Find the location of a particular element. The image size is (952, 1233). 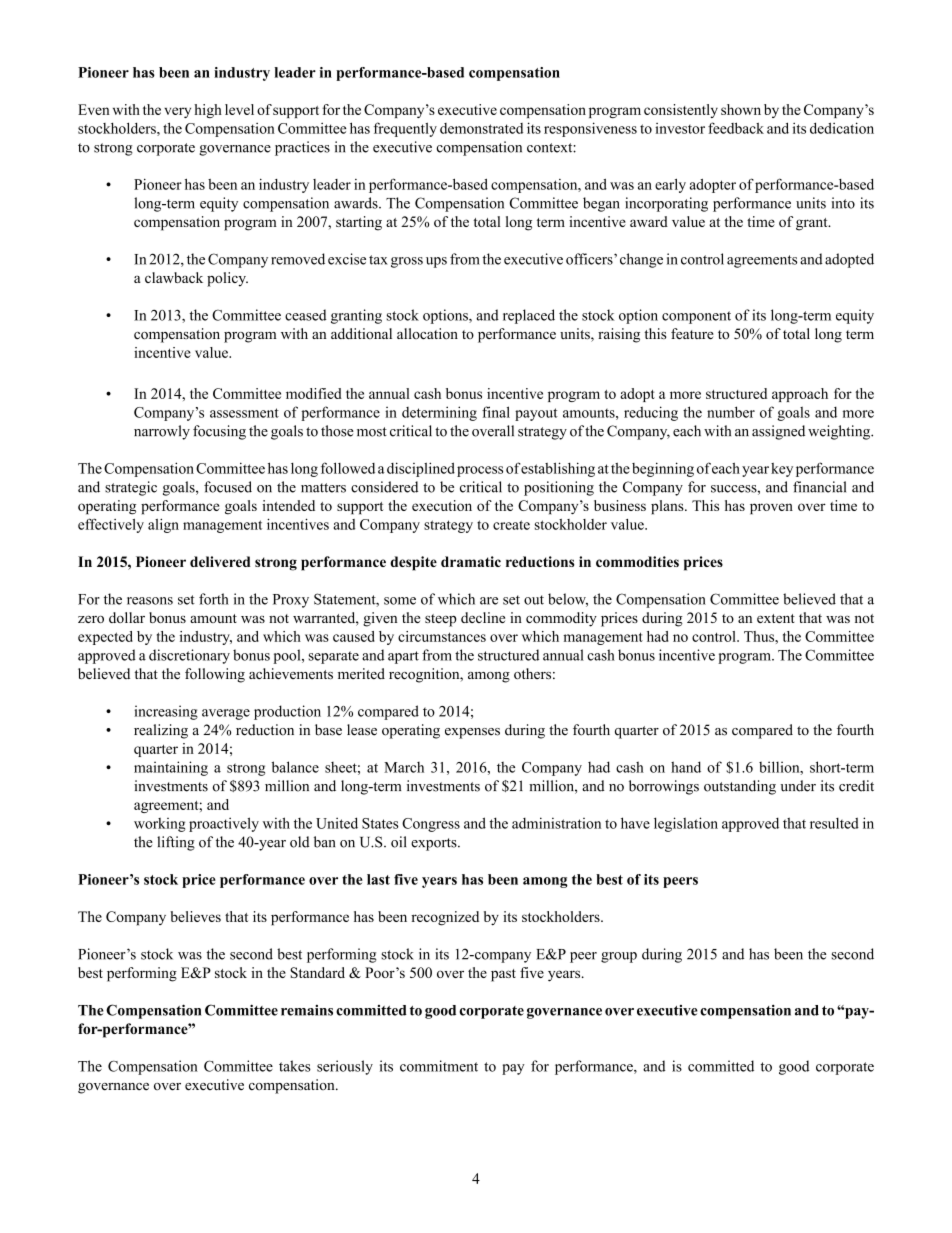

assessment is located at coordinates (244, 413).
